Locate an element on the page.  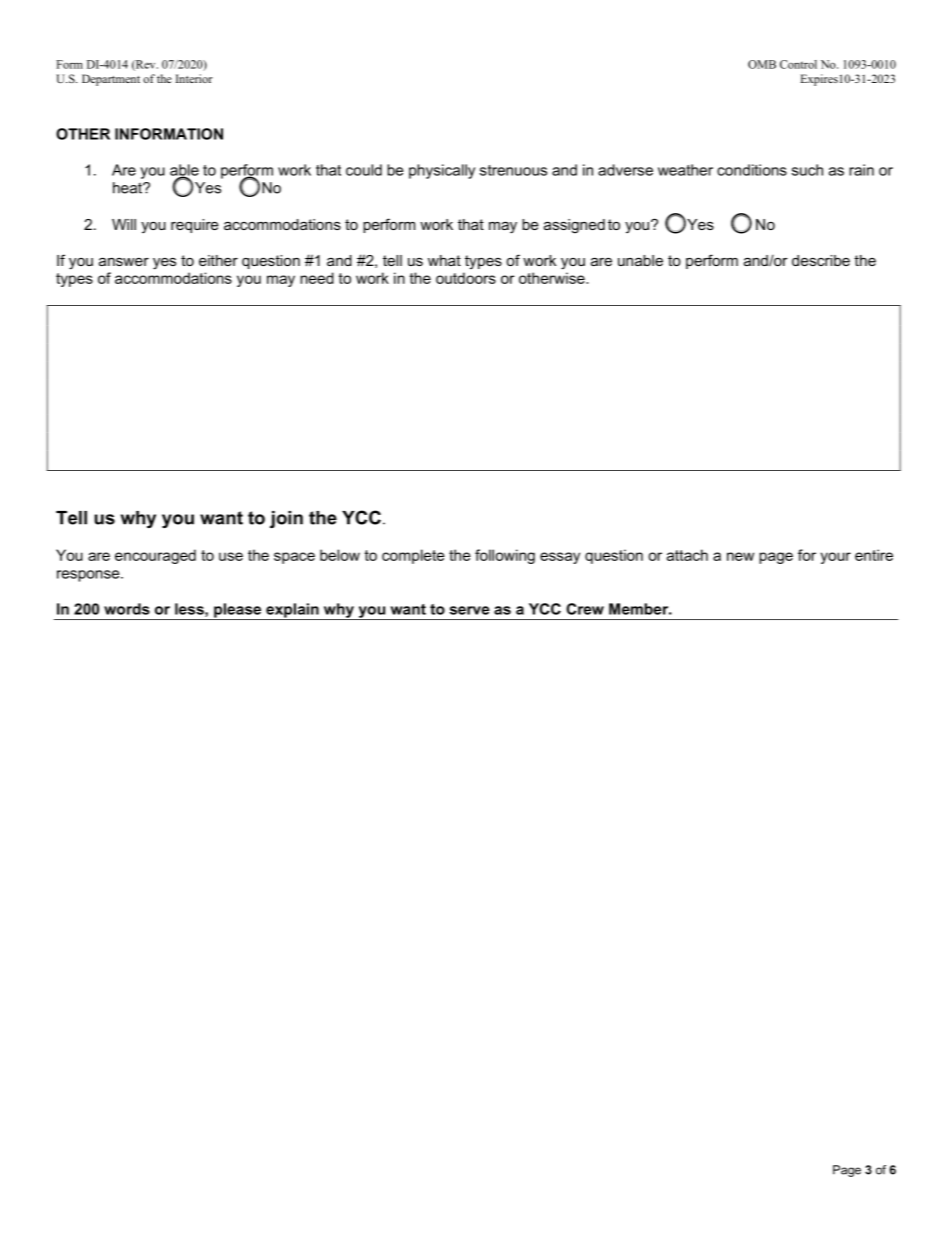
words is located at coordinates (127, 609).
